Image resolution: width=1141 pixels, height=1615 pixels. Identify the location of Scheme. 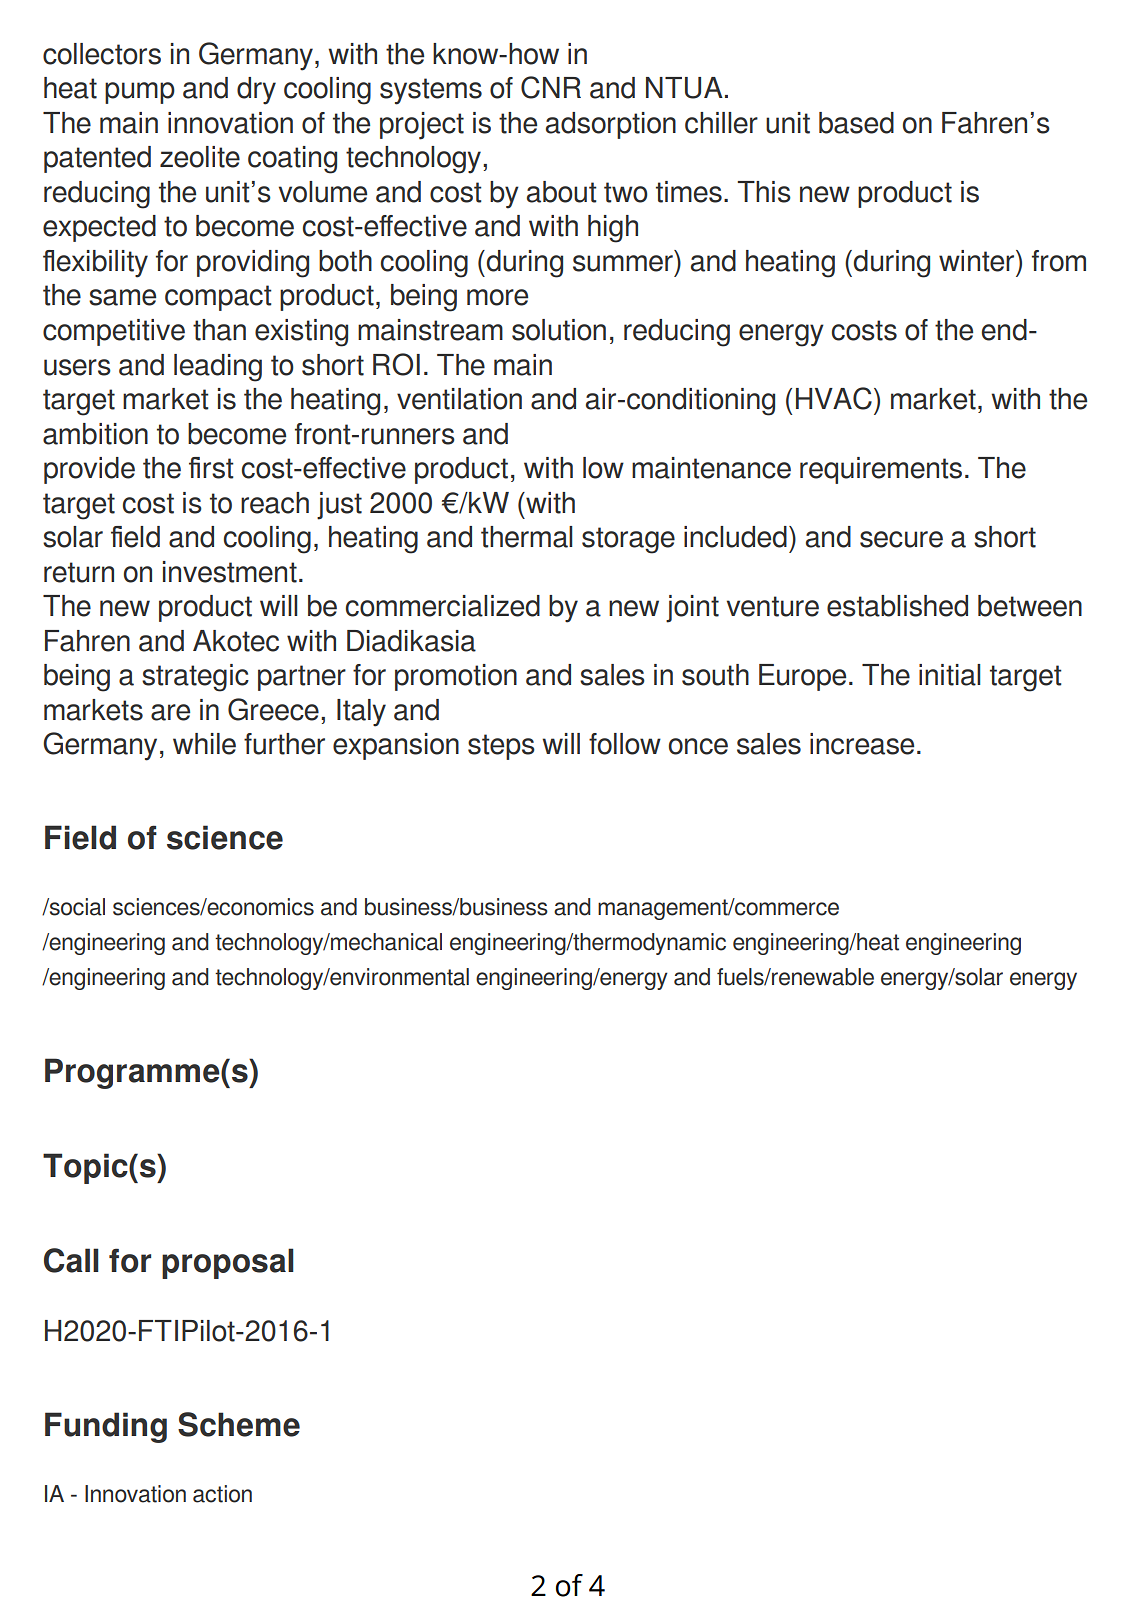
(239, 1424).
